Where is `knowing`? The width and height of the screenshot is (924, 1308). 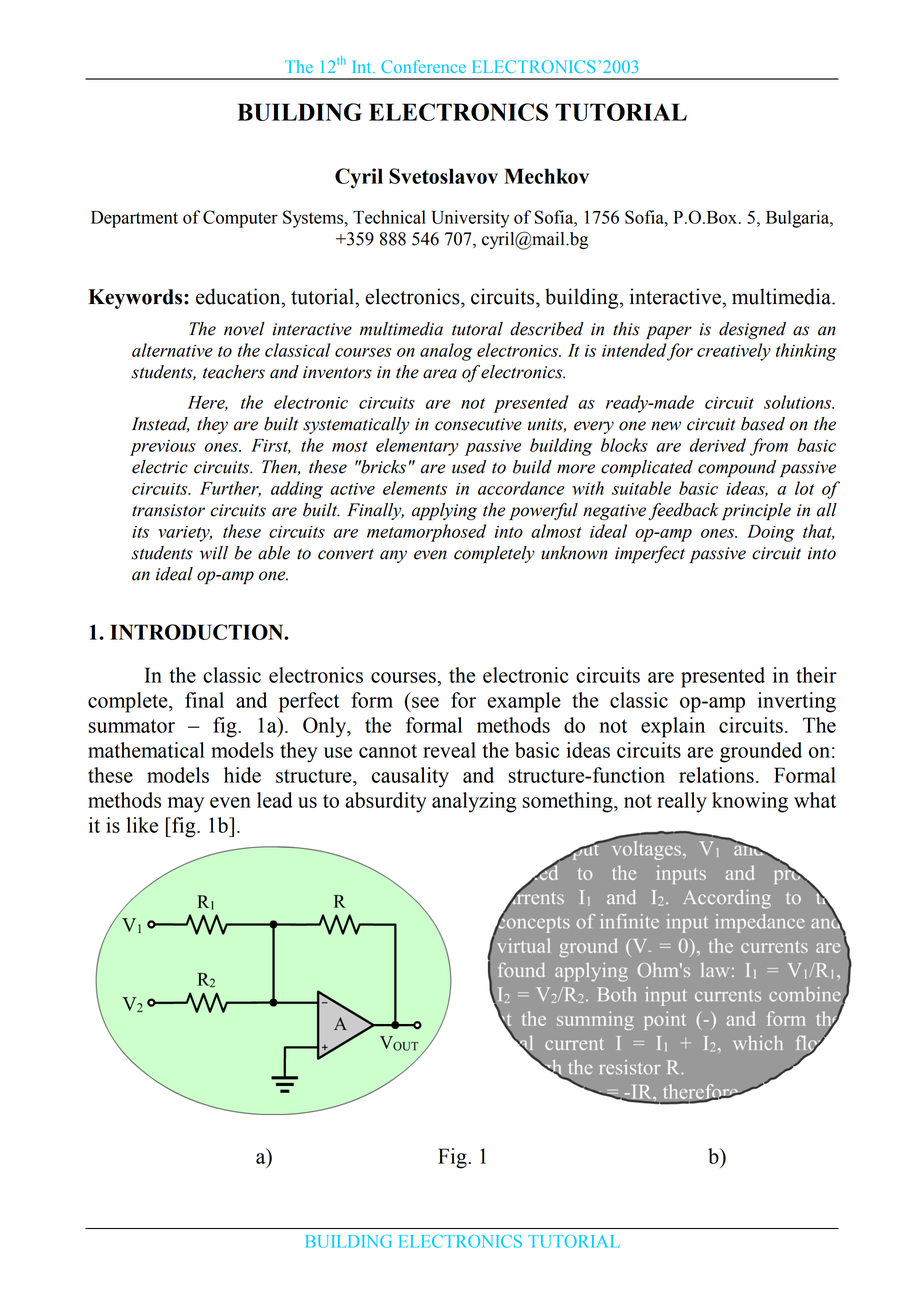
knowing is located at coordinates (750, 802).
